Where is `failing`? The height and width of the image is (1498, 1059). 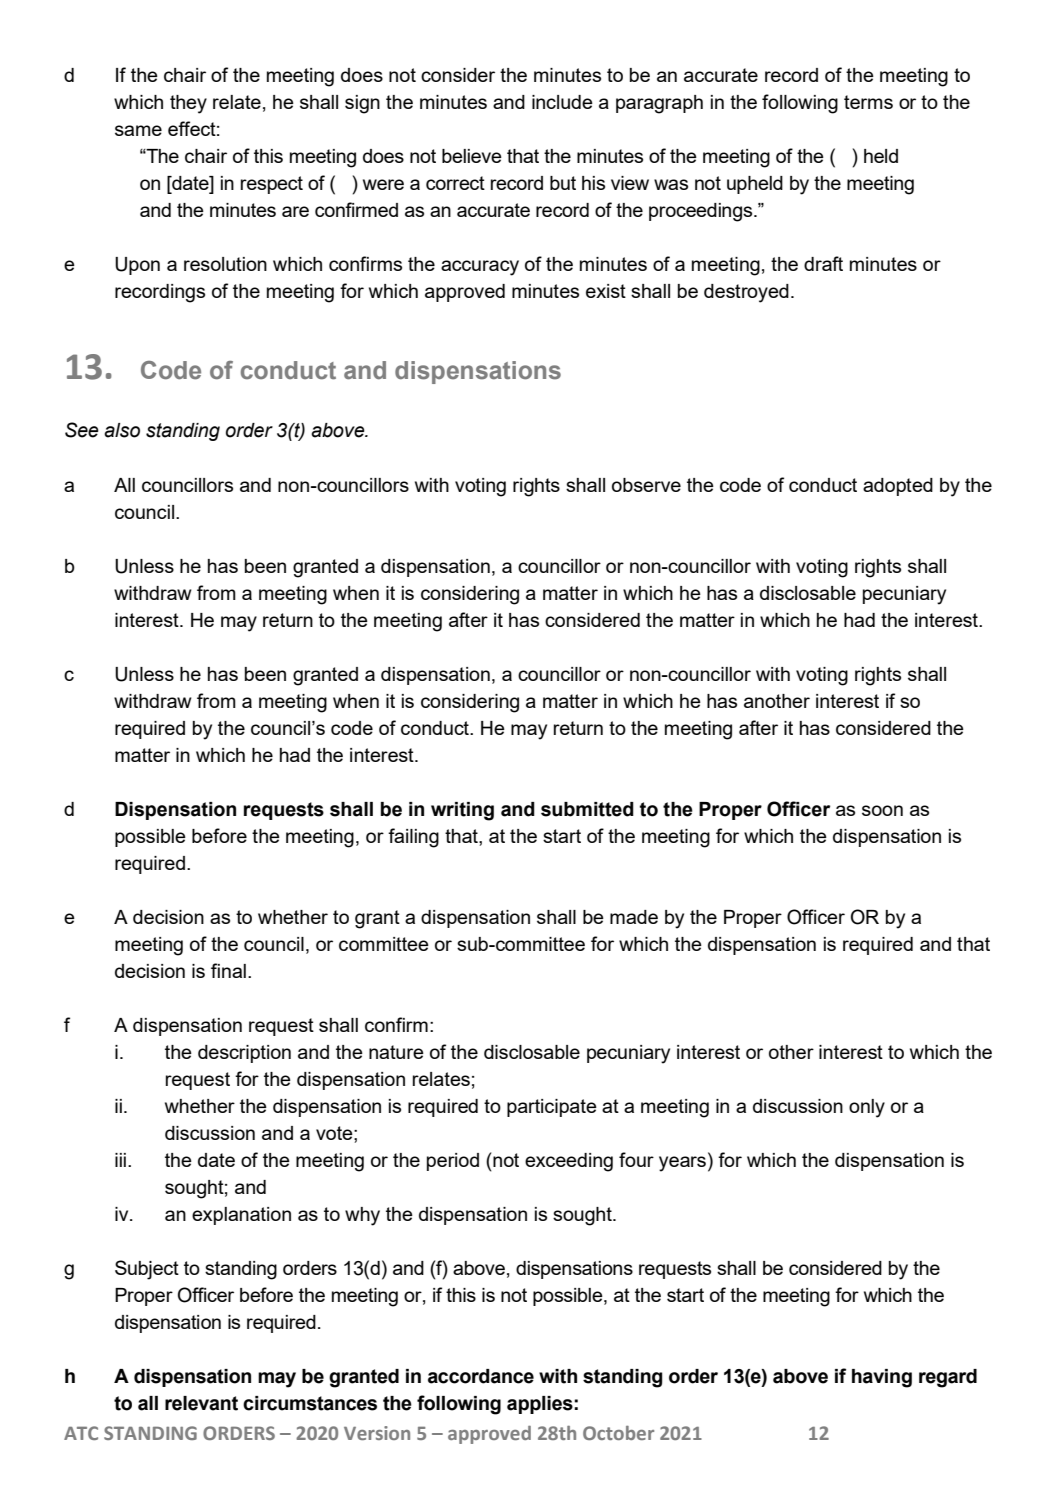 failing is located at coordinates (413, 838).
